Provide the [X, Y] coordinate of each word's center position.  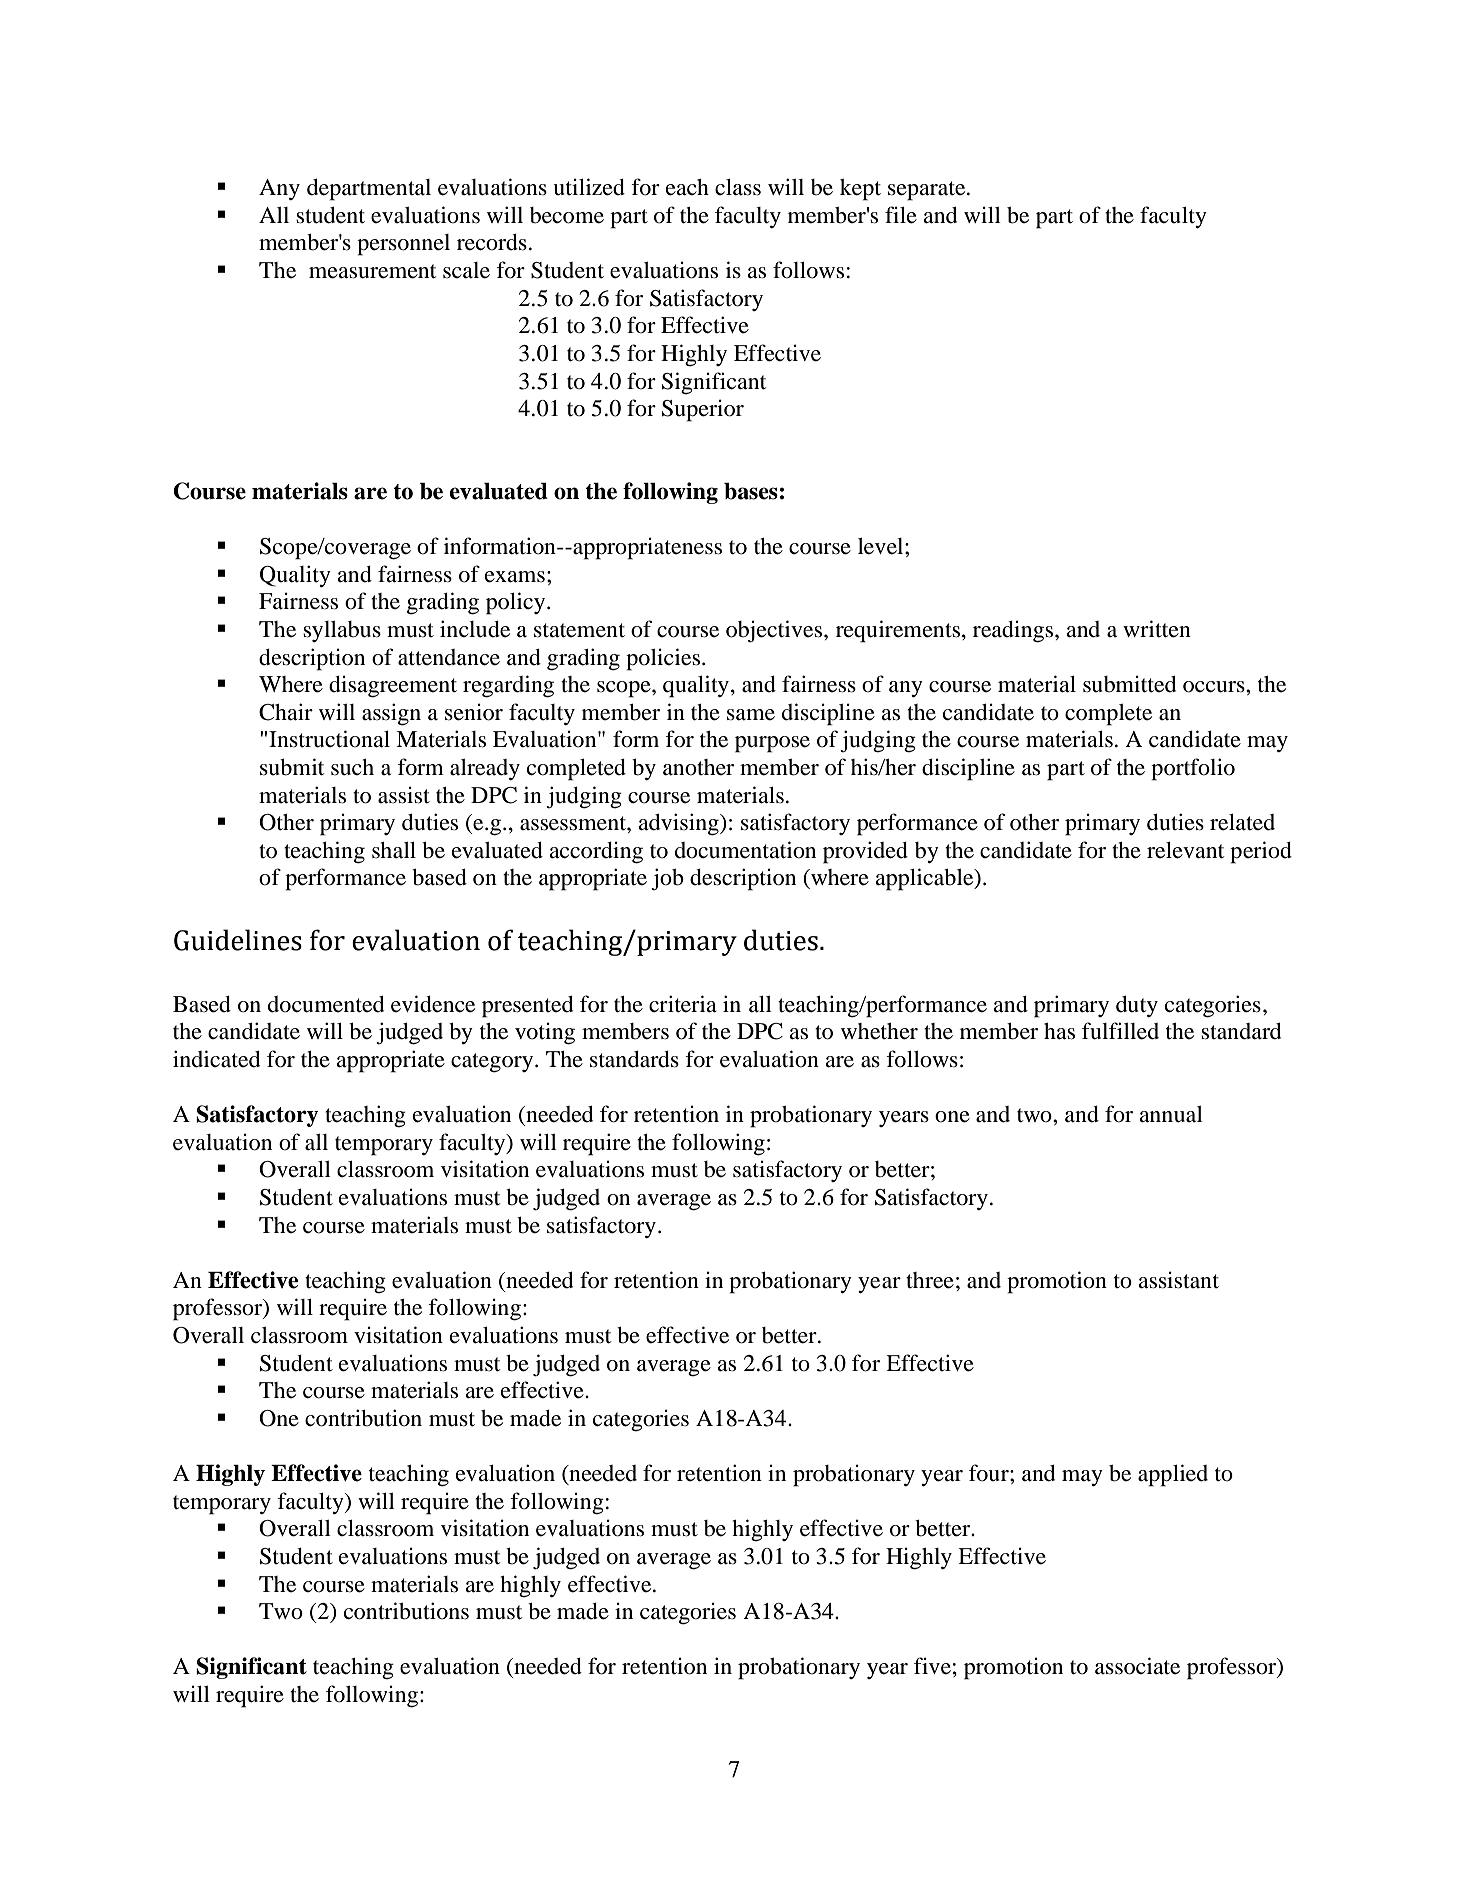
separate [928, 191]
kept [860, 190]
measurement [372, 271]
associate [1137, 1666]
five [932, 1666]
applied [1173, 1475]
